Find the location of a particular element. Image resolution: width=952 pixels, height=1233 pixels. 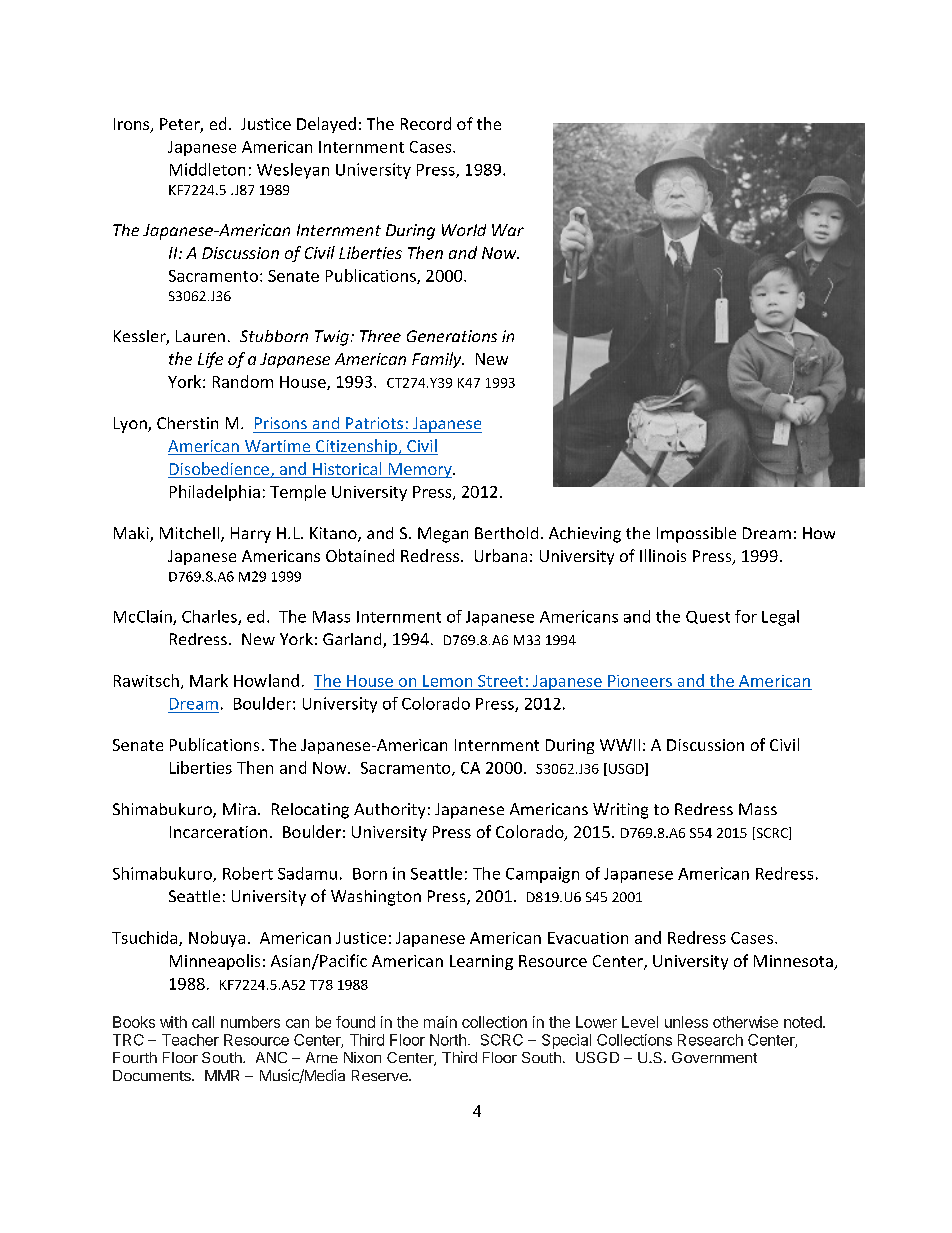

Middleton is located at coordinates (207, 169).
